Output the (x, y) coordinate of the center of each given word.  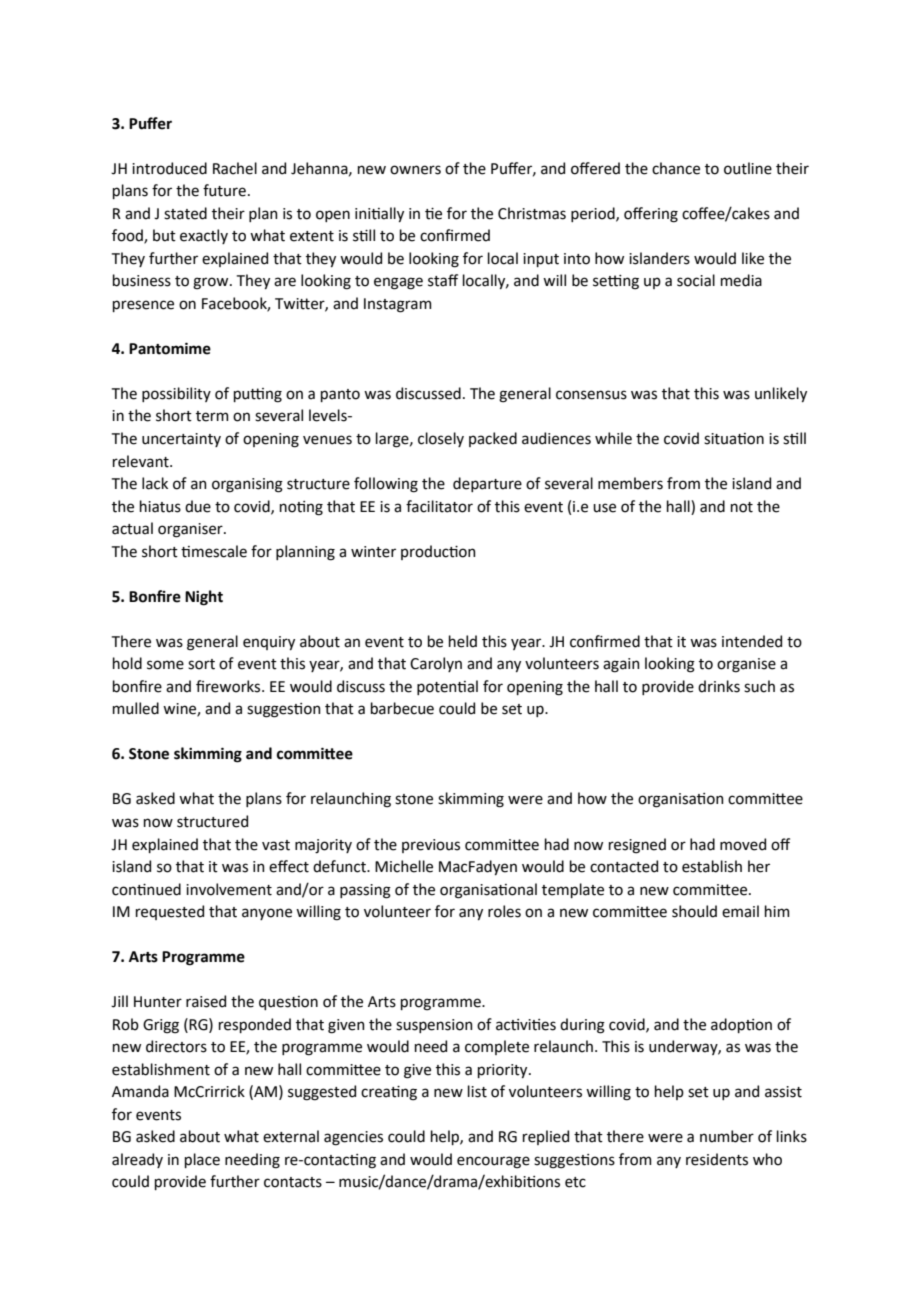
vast (276, 845)
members (630, 483)
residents (717, 1159)
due (198, 506)
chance (676, 168)
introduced (169, 168)
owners (415, 170)
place (202, 1160)
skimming (471, 800)
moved (743, 844)
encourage (493, 1162)
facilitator (439, 506)
